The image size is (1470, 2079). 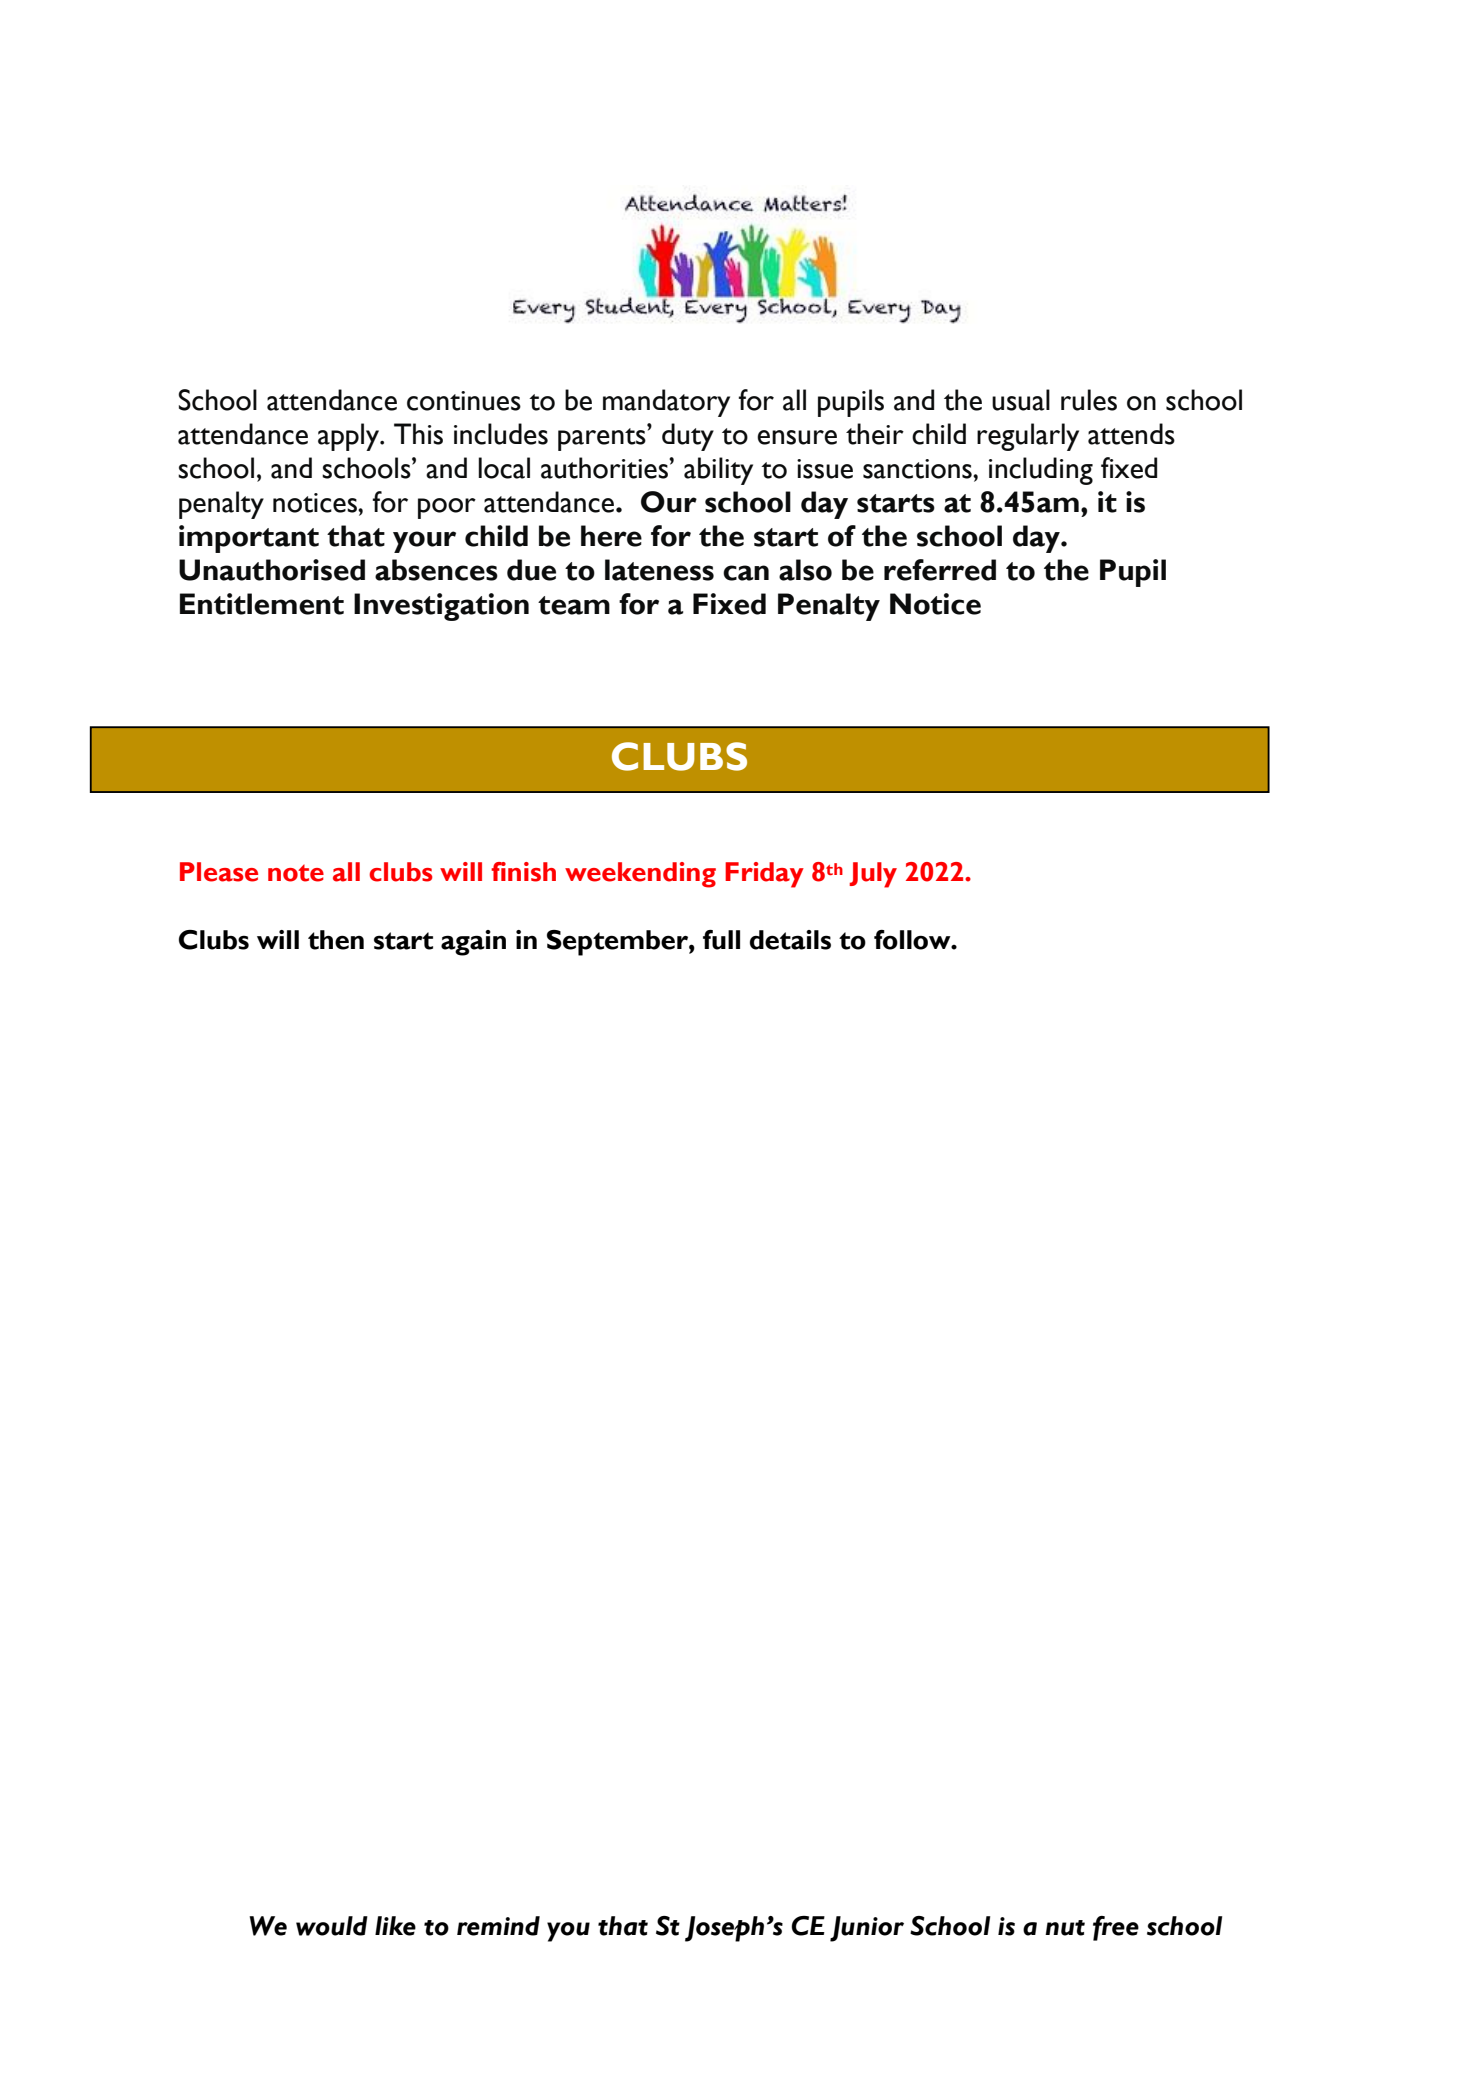 I want to click on would, so click(x=332, y=1926).
